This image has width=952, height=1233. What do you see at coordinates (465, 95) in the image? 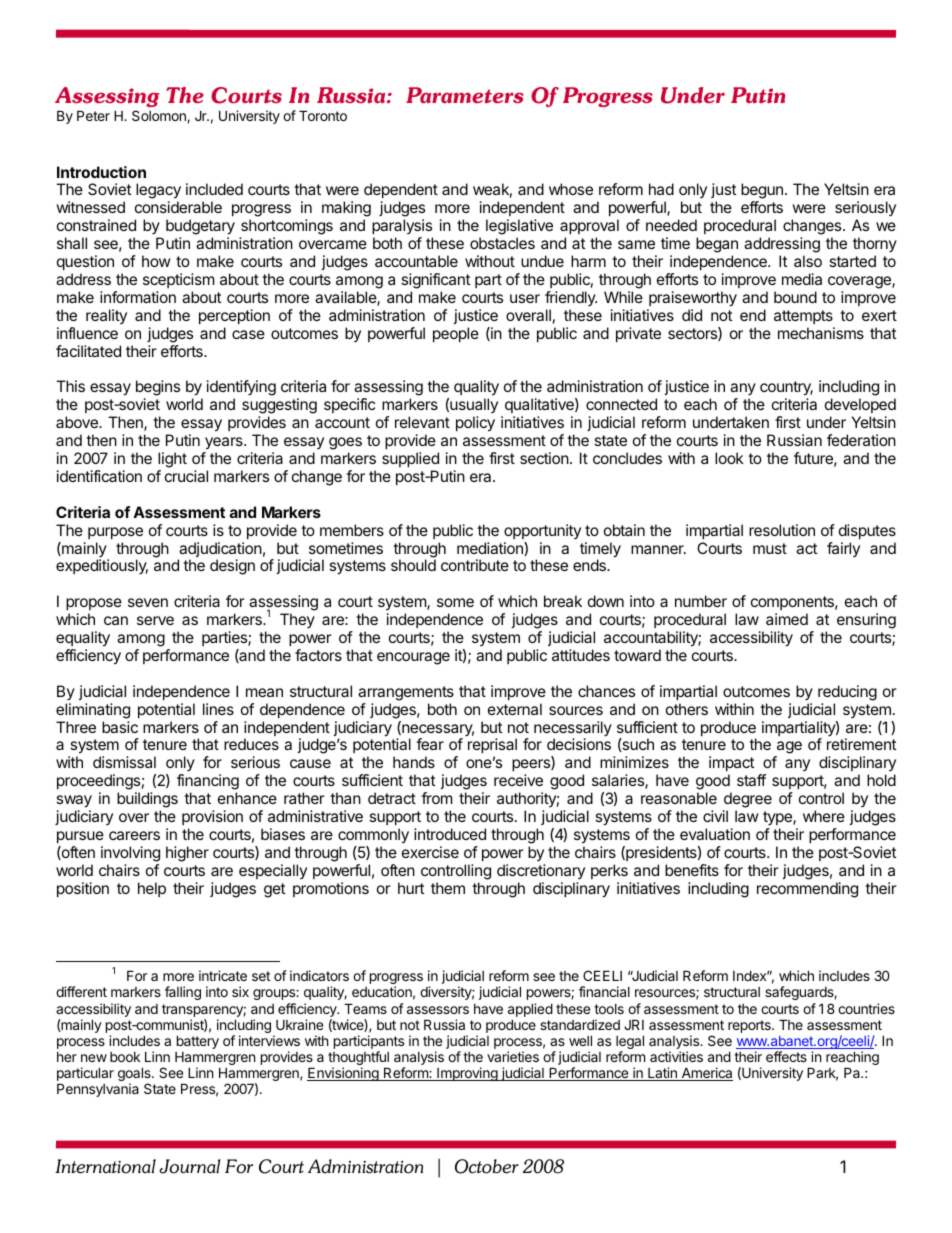
I see `Parameters` at bounding box center [465, 95].
